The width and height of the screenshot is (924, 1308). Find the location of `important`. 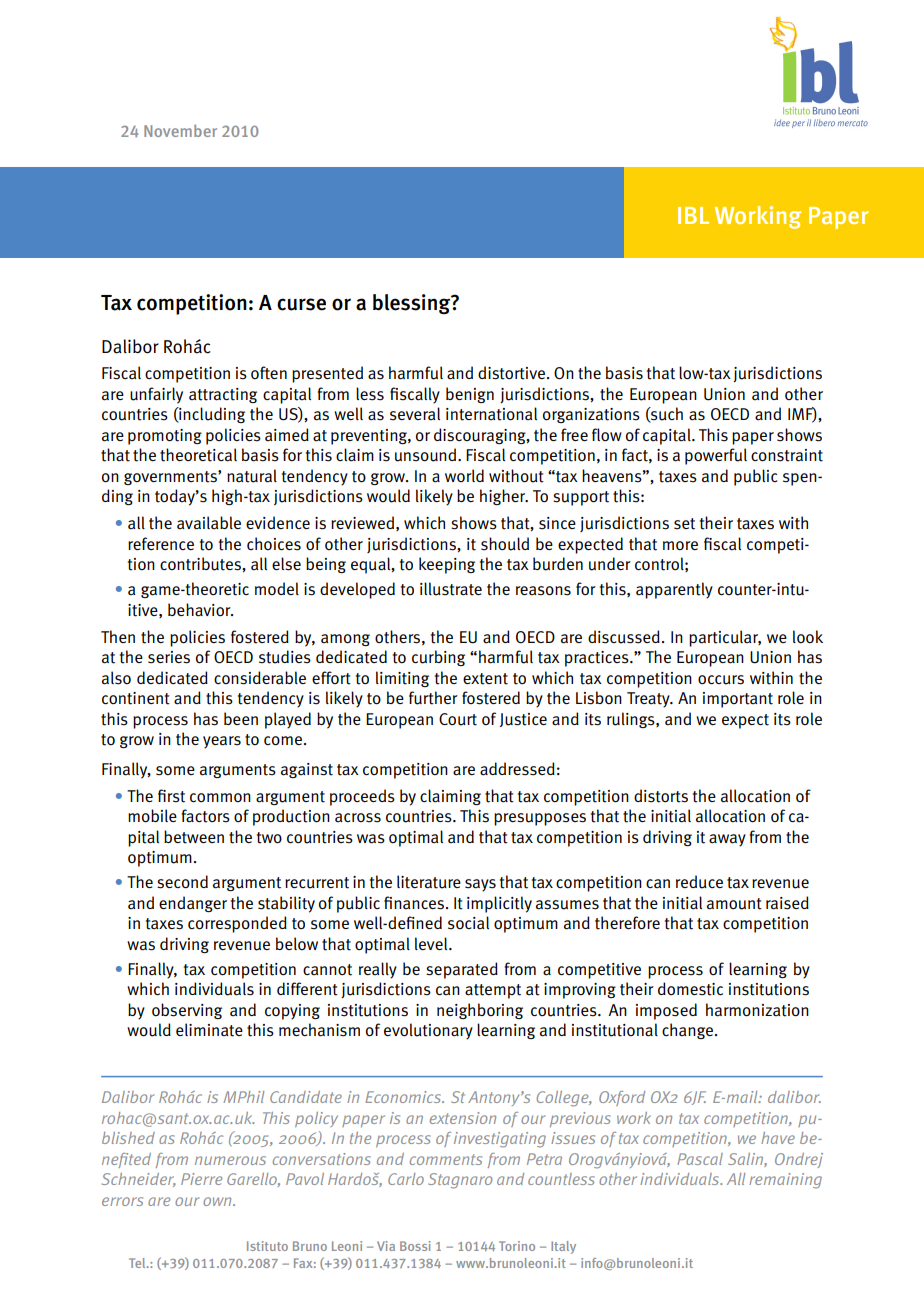

important is located at coordinates (738, 700).
